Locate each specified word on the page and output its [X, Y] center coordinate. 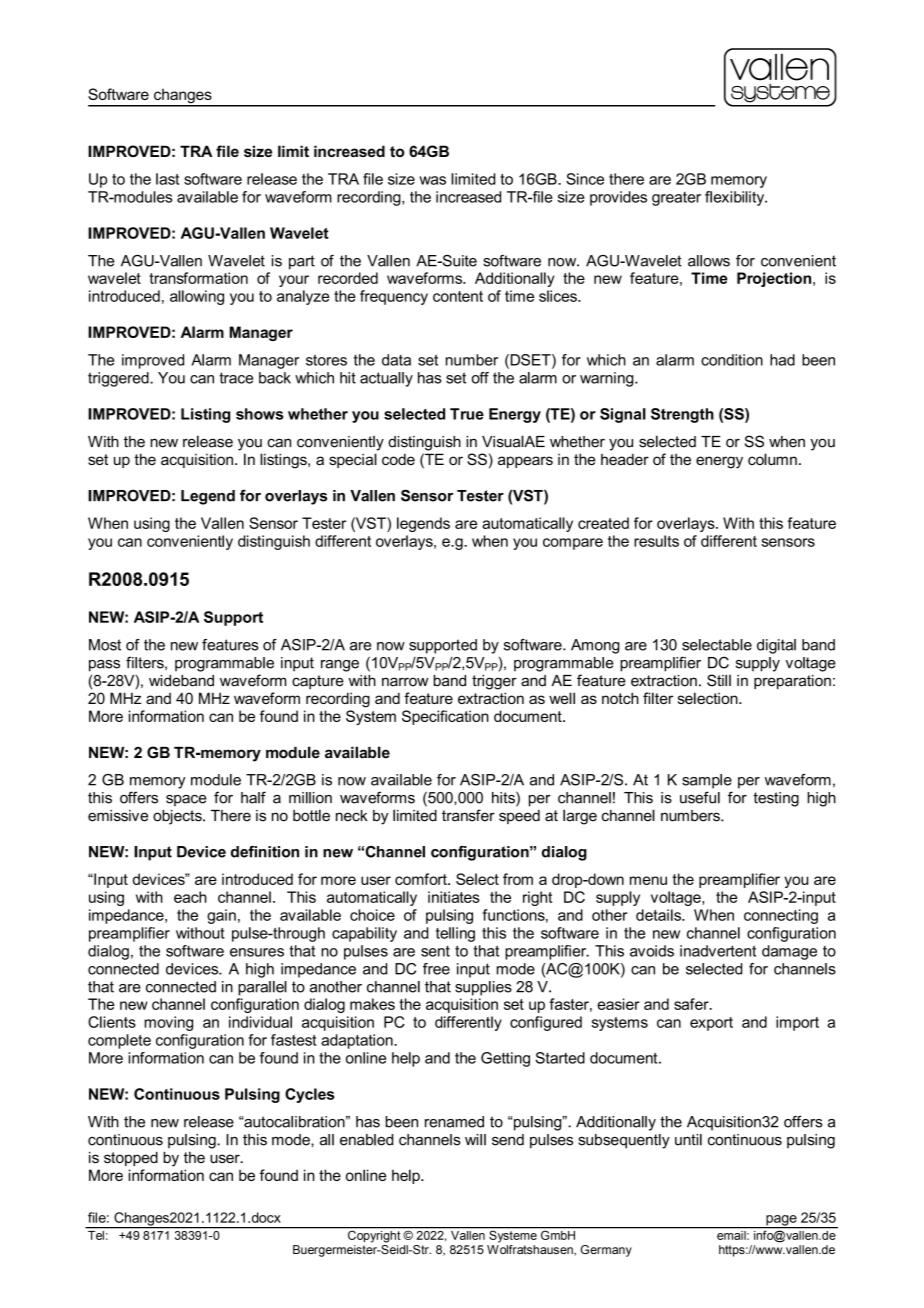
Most [105, 645]
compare [573, 544]
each [190, 897]
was [432, 180]
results [656, 541]
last [167, 179]
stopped [131, 1158]
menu [648, 880]
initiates [454, 897]
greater [676, 199]
